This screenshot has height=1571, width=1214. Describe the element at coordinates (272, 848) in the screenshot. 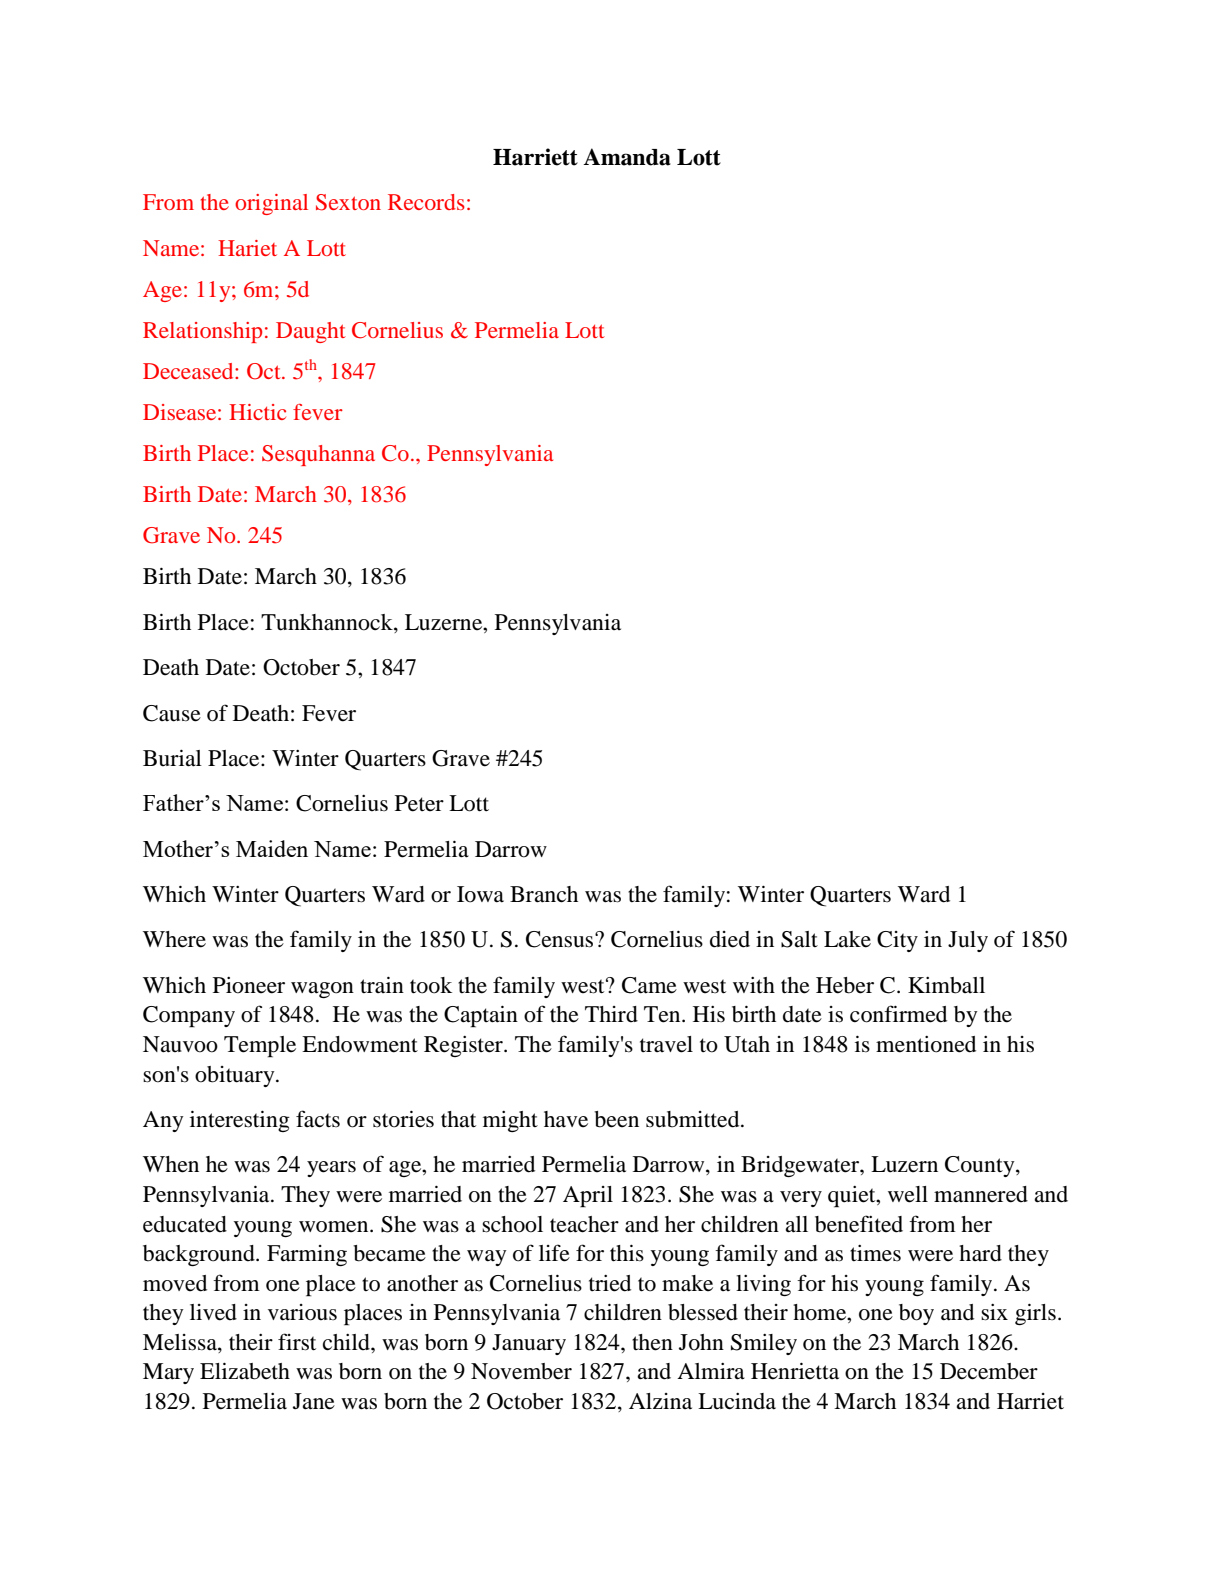

I see `Maiden` at that location.
